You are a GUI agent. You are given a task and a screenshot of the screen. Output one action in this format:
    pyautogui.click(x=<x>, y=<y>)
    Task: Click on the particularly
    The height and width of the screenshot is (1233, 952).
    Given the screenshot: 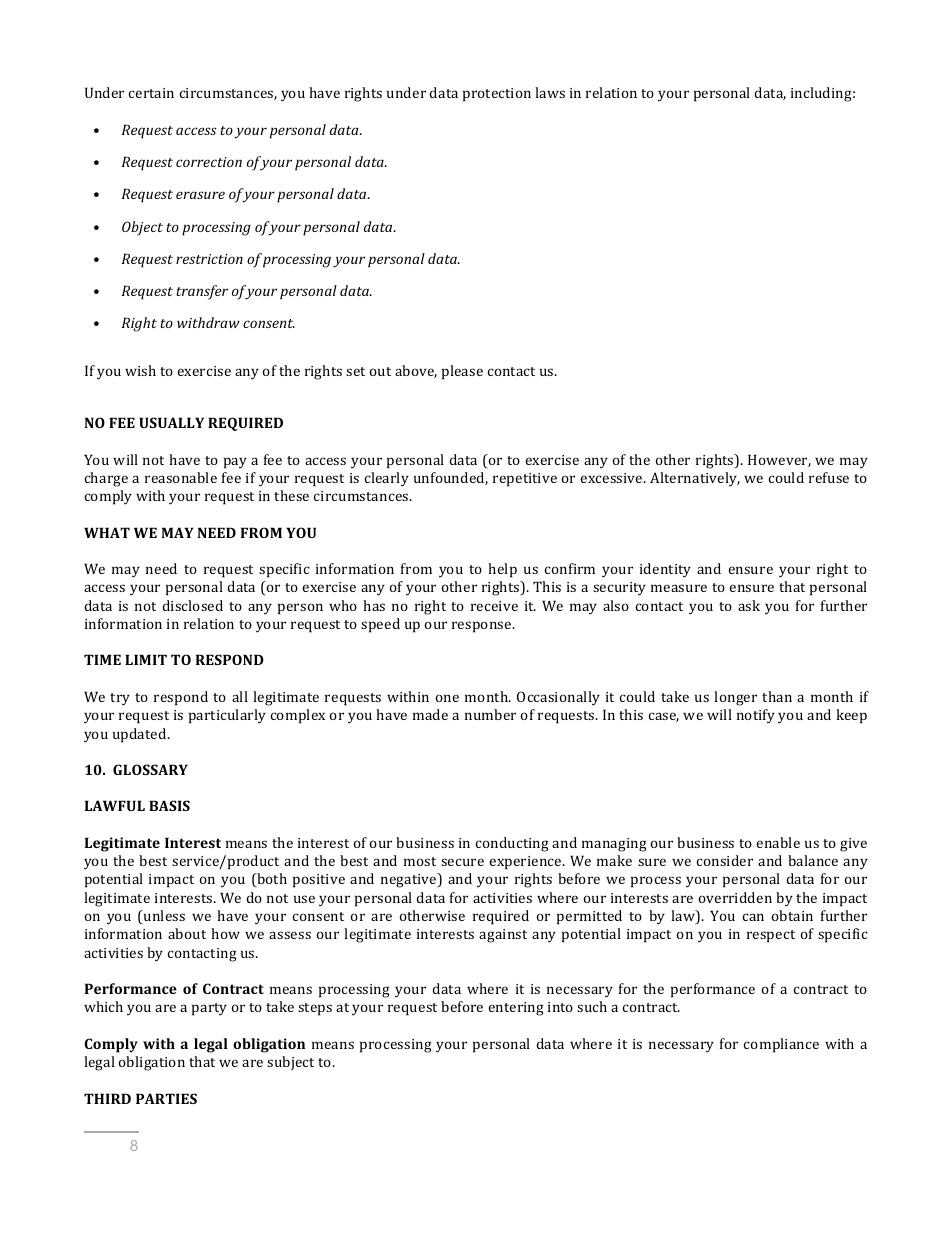 What is the action you would take?
    pyautogui.click(x=227, y=716)
